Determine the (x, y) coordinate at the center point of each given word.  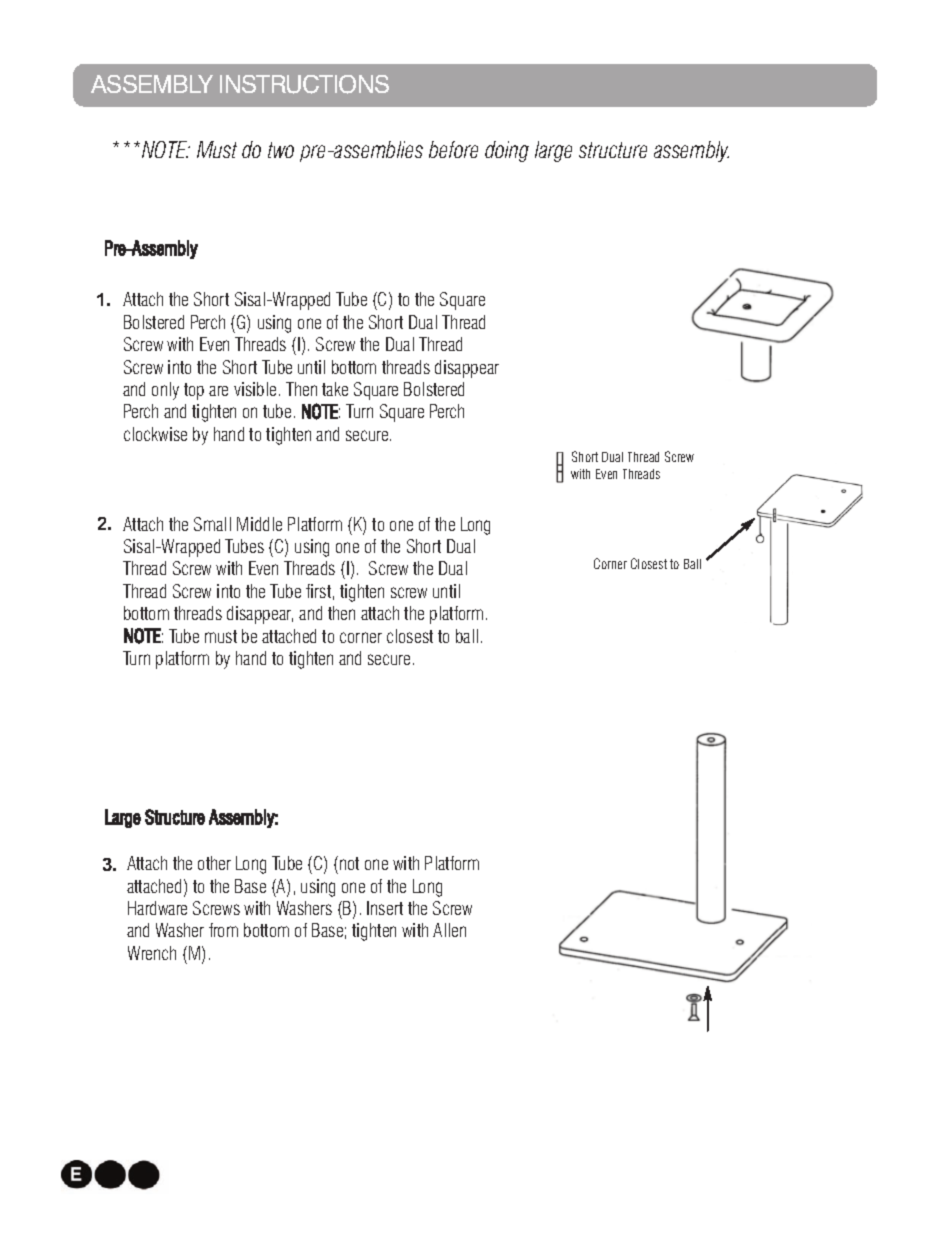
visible (255, 389)
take (335, 389)
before (453, 149)
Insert (385, 908)
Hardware (157, 908)
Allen (449, 930)
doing (507, 151)
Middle (259, 524)
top (194, 391)
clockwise (155, 434)
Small (212, 524)
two (281, 150)
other (214, 863)
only (165, 391)
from (223, 930)
